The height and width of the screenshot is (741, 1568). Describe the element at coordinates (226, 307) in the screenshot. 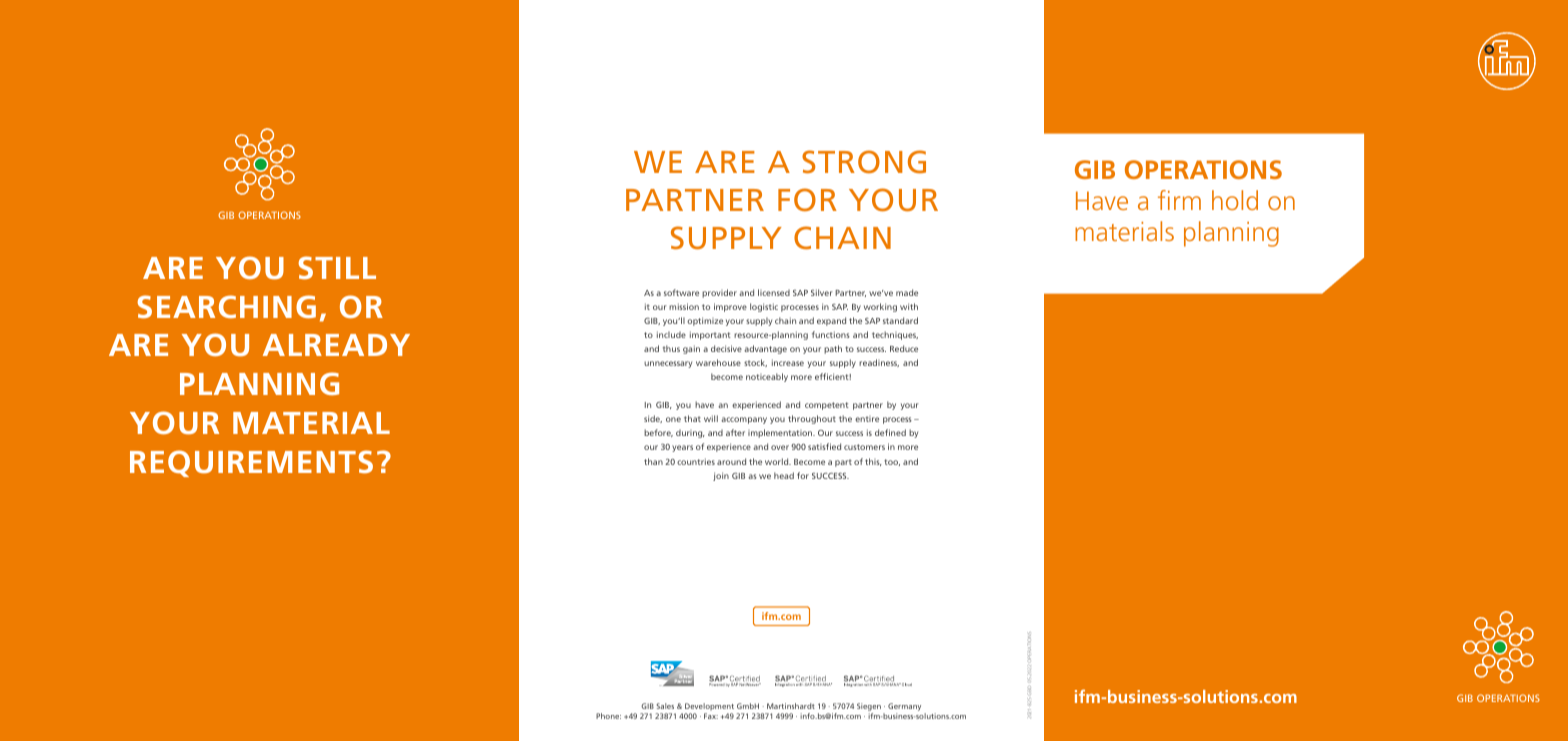

I see `SEARCHING` at that location.
